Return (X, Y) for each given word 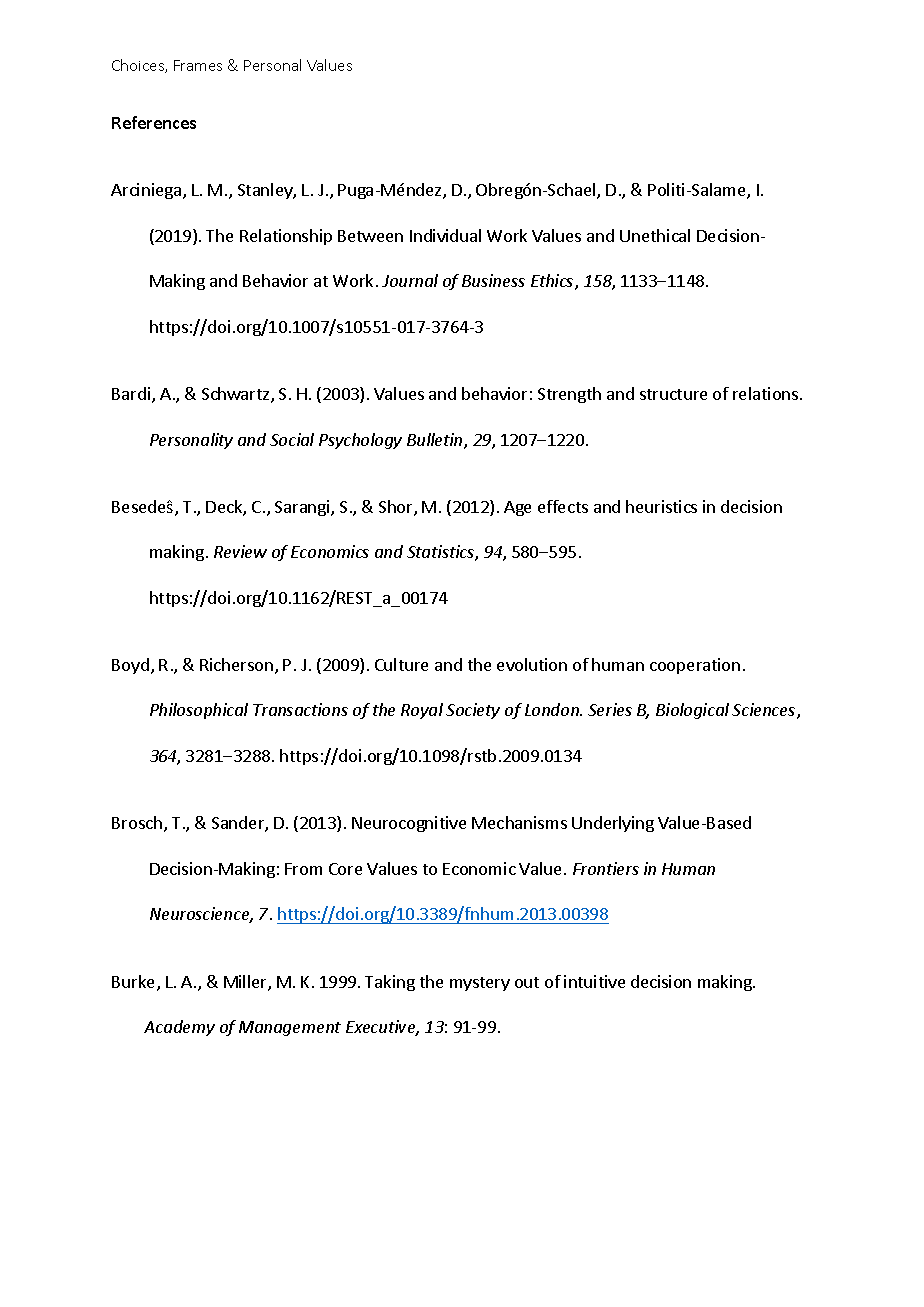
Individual (445, 235)
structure (673, 394)
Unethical (655, 235)
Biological (692, 711)
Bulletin (436, 441)
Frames (198, 65)
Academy (179, 1028)
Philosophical (199, 711)
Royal (422, 711)
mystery (480, 984)
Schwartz (237, 395)
